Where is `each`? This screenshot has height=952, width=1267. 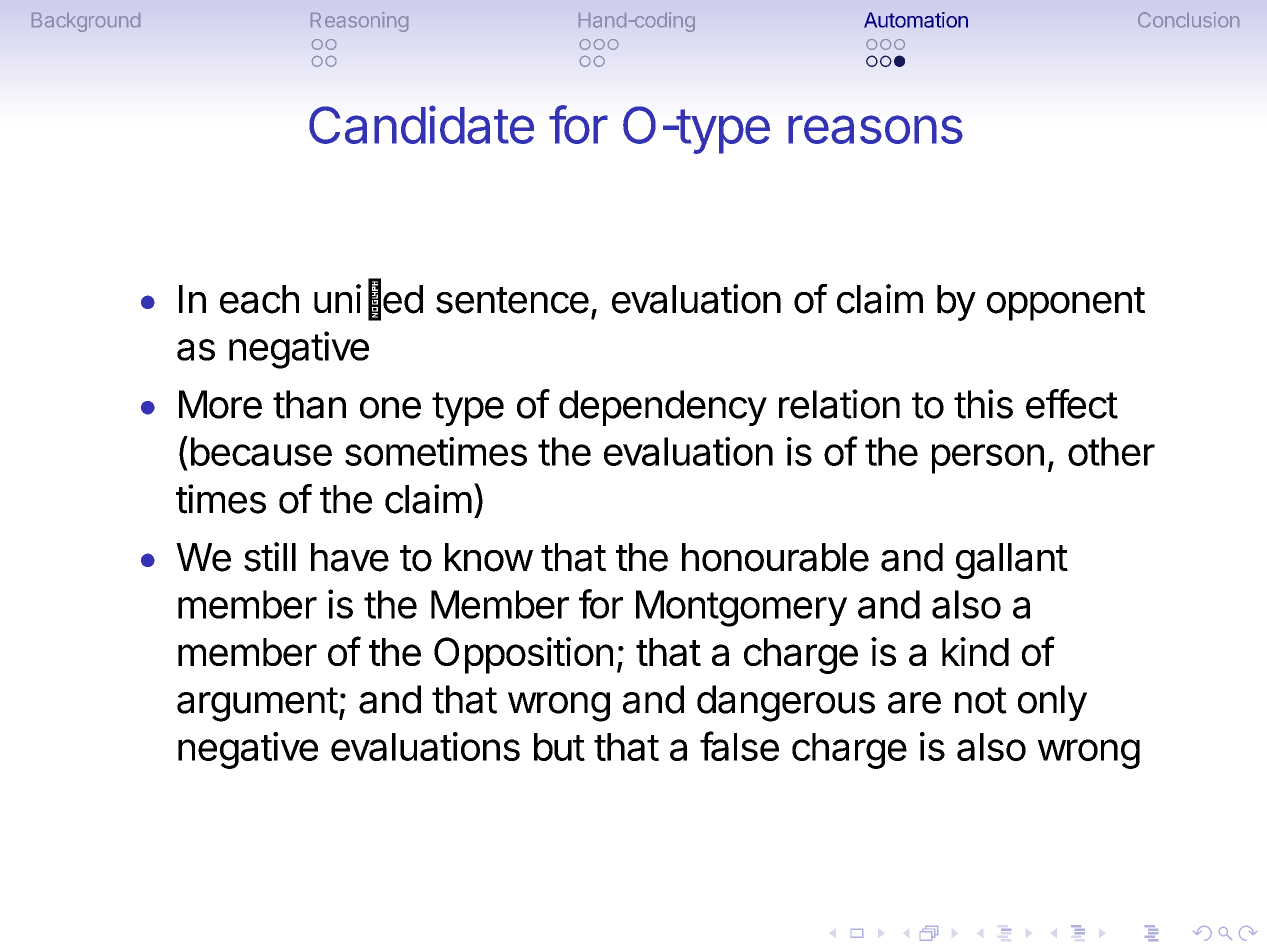 each is located at coordinates (259, 299).
